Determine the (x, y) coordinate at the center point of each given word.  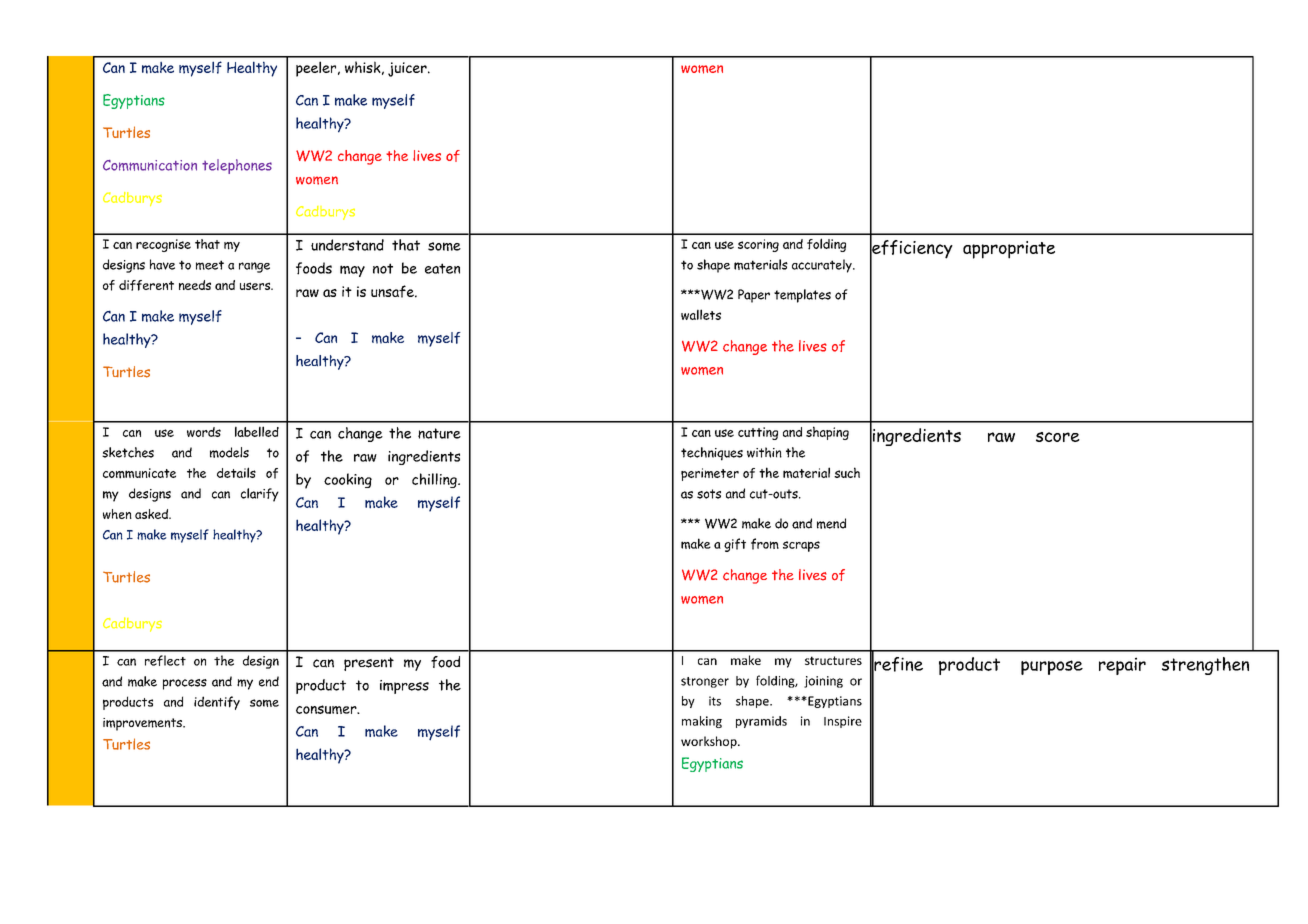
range (254, 267)
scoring (758, 245)
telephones (237, 166)
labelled (257, 431)
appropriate (1009, 250)
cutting (758, 433)
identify (217, 703)
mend (831, 523)
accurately (823, 266)
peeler (317, 69)
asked (152, 514)
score (1058, 437)
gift (735, 545)
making (702, 722)
